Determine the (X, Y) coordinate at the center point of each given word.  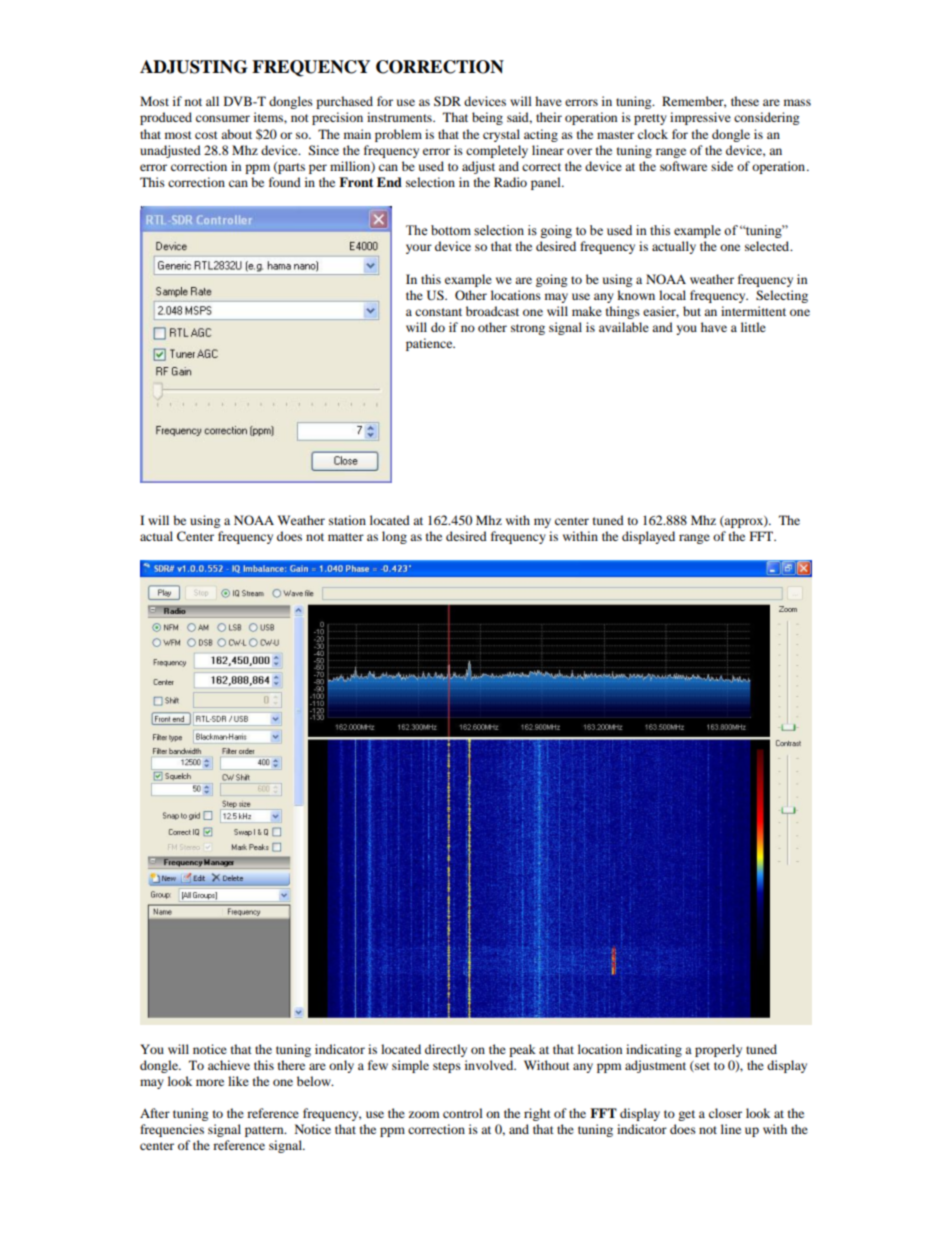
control (463, 1113)
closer (725, 1113)
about (236, 134)
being (487, 118)
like (238, 1081)
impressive (700, 118)
